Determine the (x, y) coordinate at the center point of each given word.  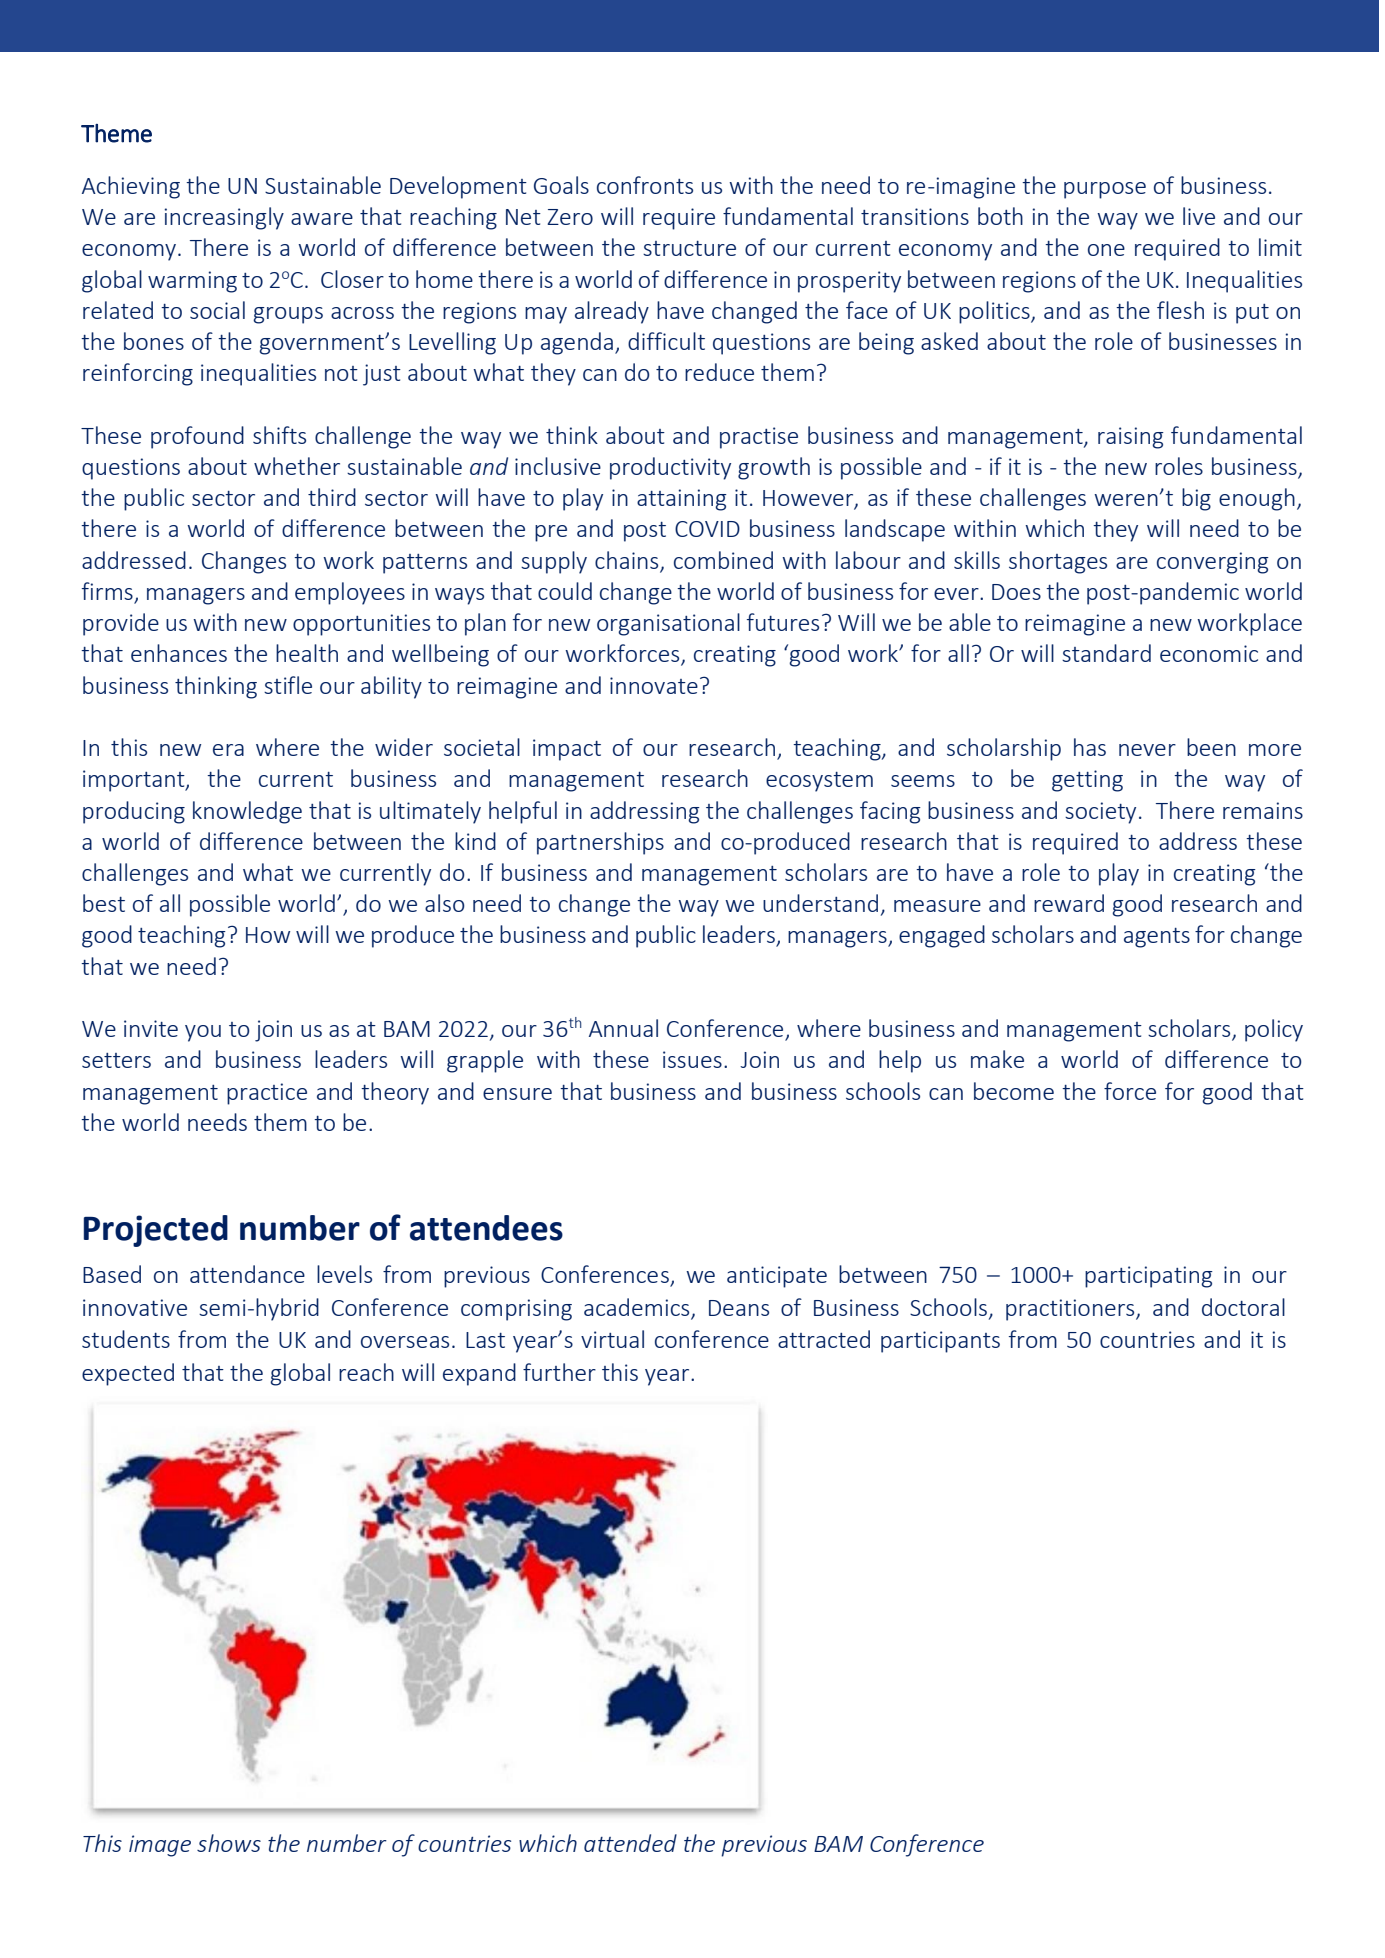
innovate (654, 685)
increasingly (224, 218)
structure (689, 248)
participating (1149, 1277)
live (1199, 216)
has (1090, 747)
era (228, 750)
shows (229, 1843)
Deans (739, 1308)
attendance (247, 1274)
